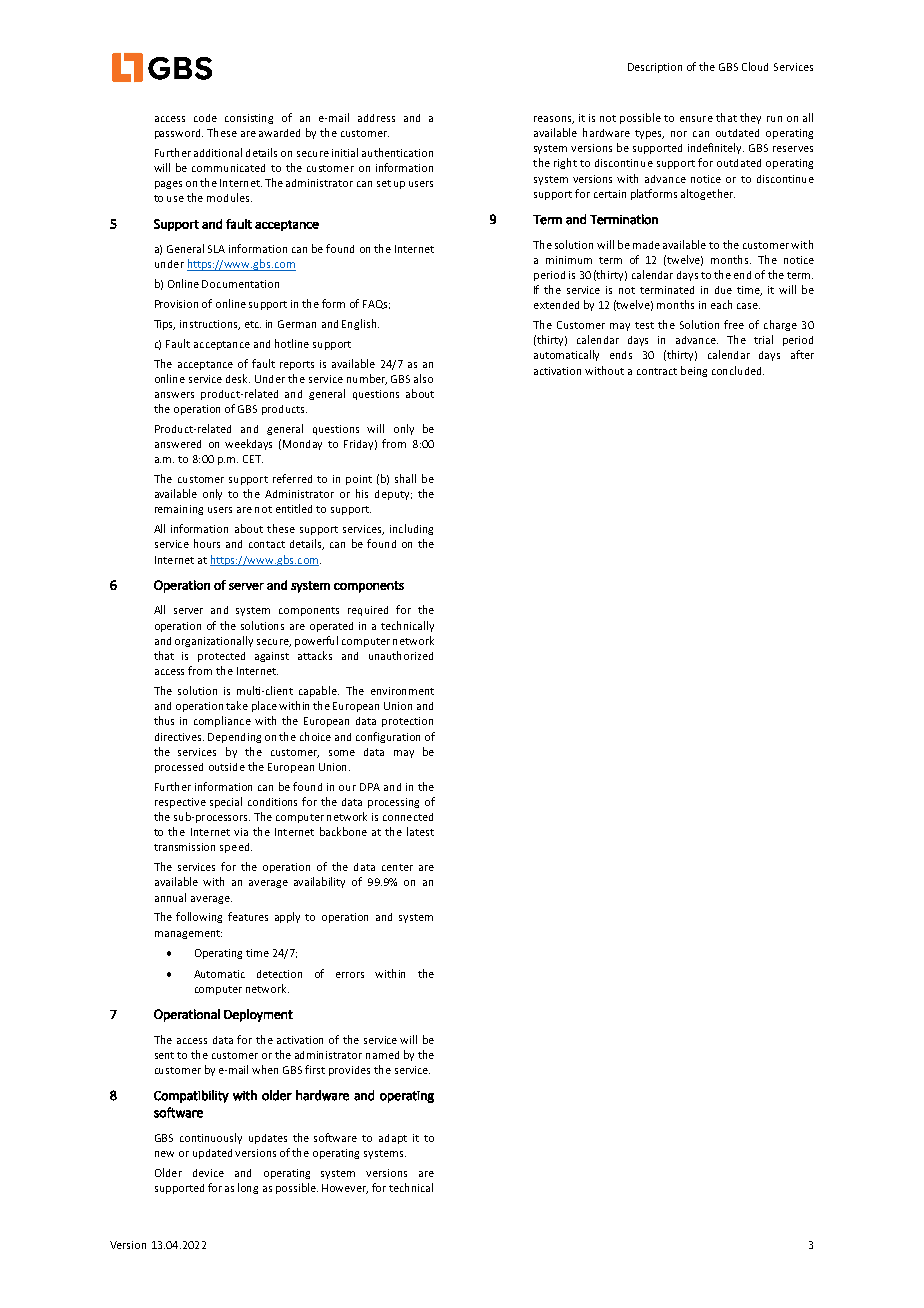  I want to click on concluded, so click(738, 370).
